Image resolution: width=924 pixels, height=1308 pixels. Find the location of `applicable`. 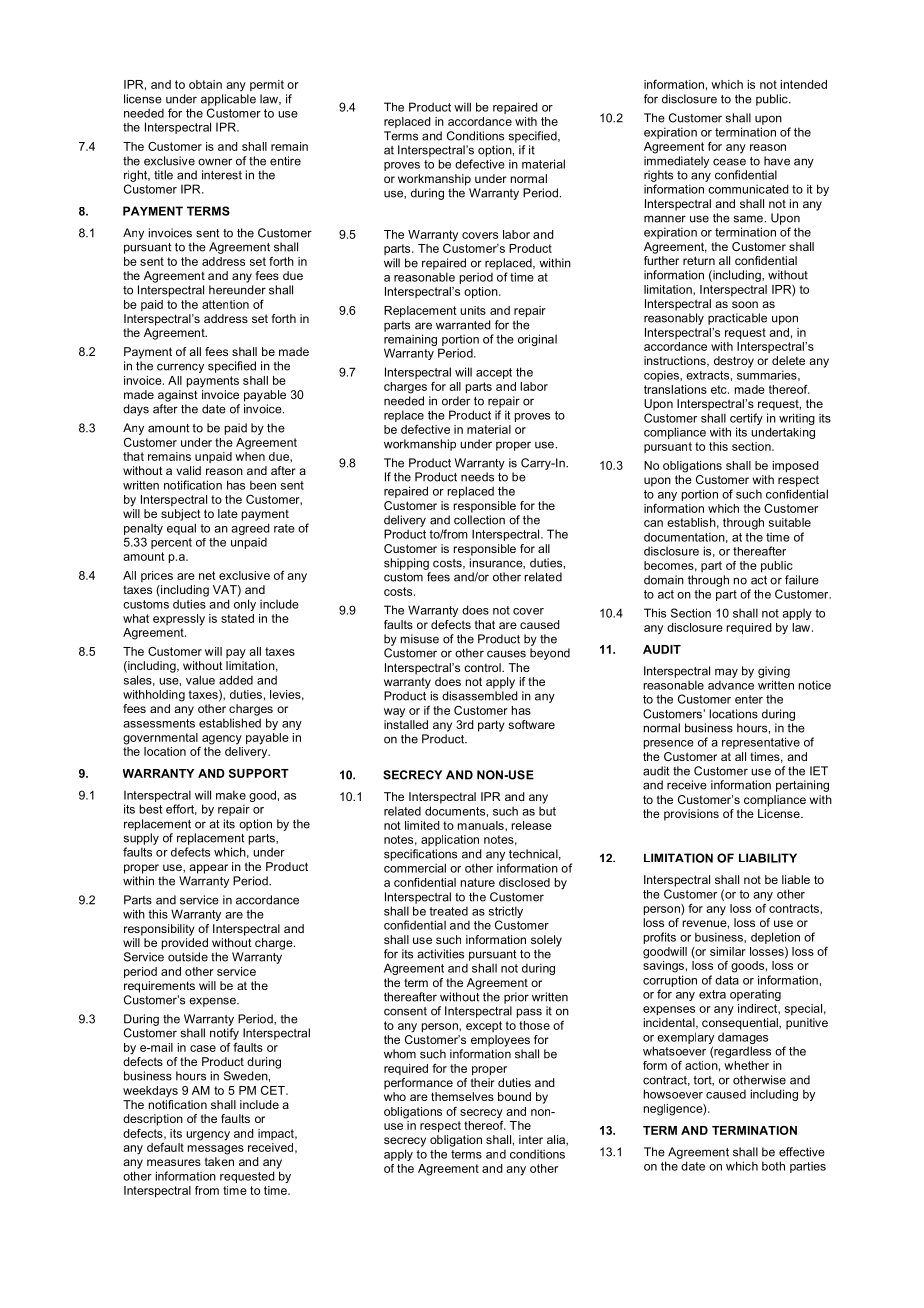

applicable is located at coordinates (228, 100).
